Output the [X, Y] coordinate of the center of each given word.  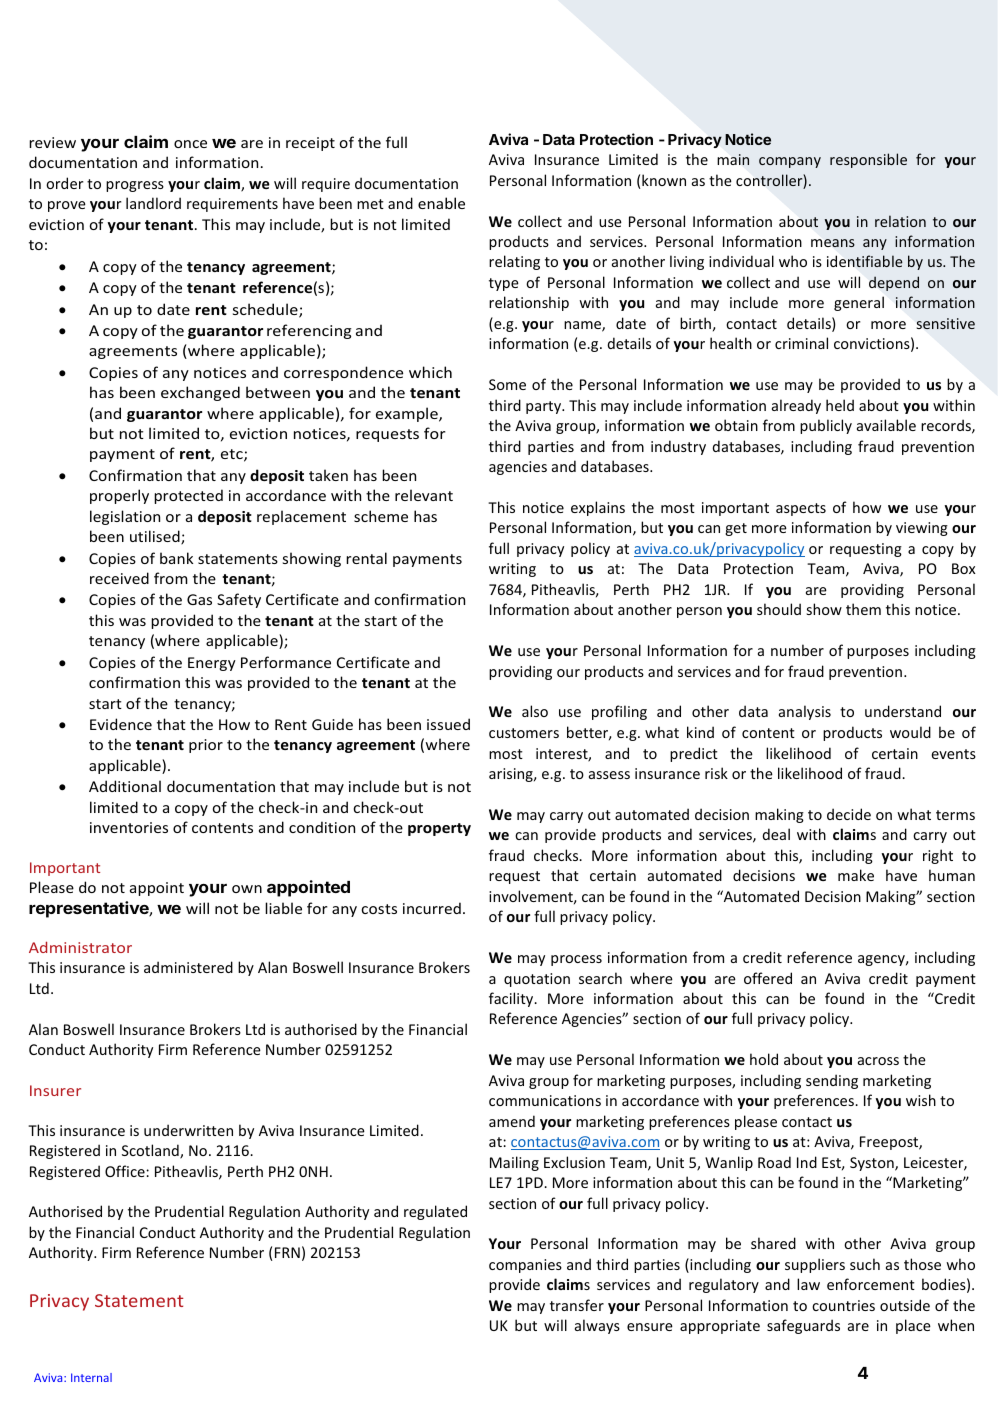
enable [441, 203]
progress [135, 186]
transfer [577, 1305]
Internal [91, 1377]
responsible [868, 160]
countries [843, 1305]
